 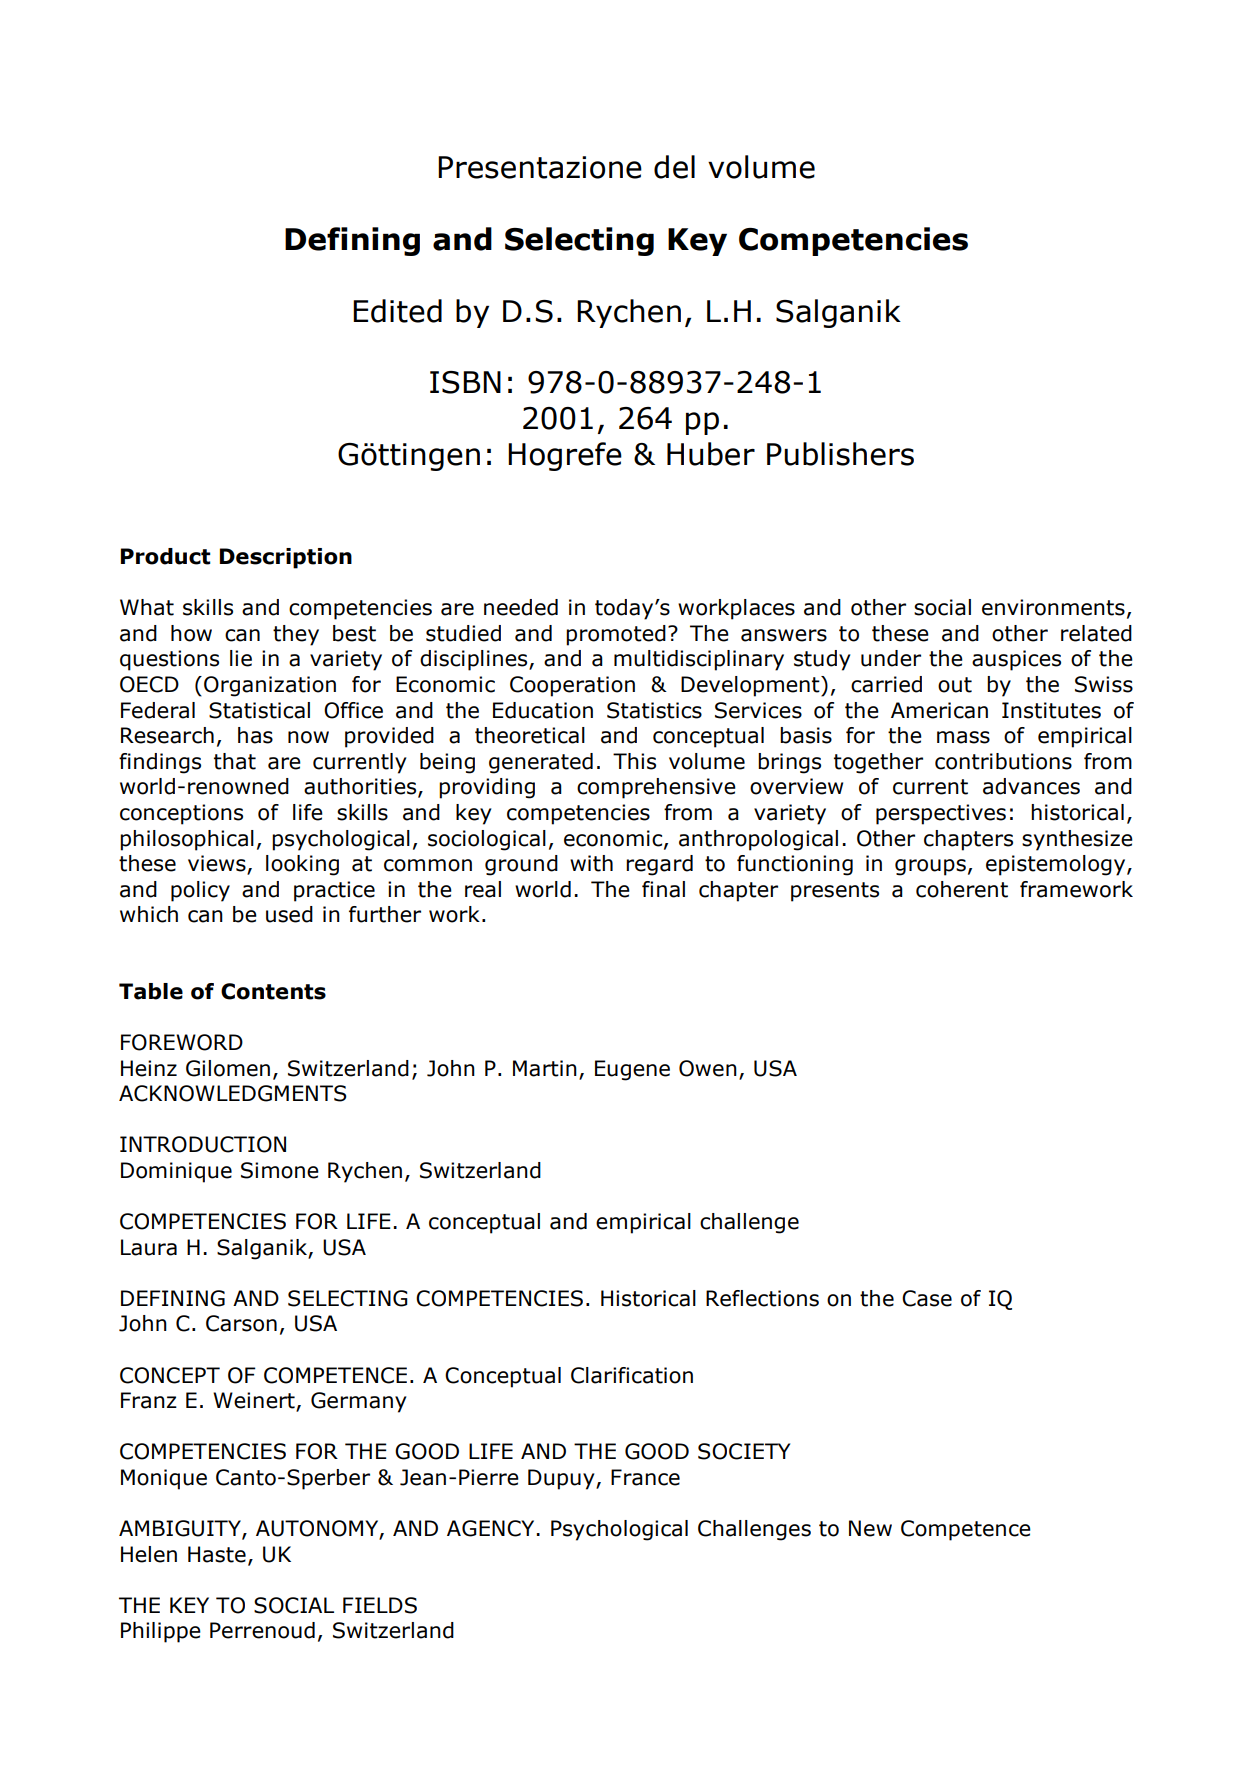 I want to click on New, so click(x=870, y=1528).
